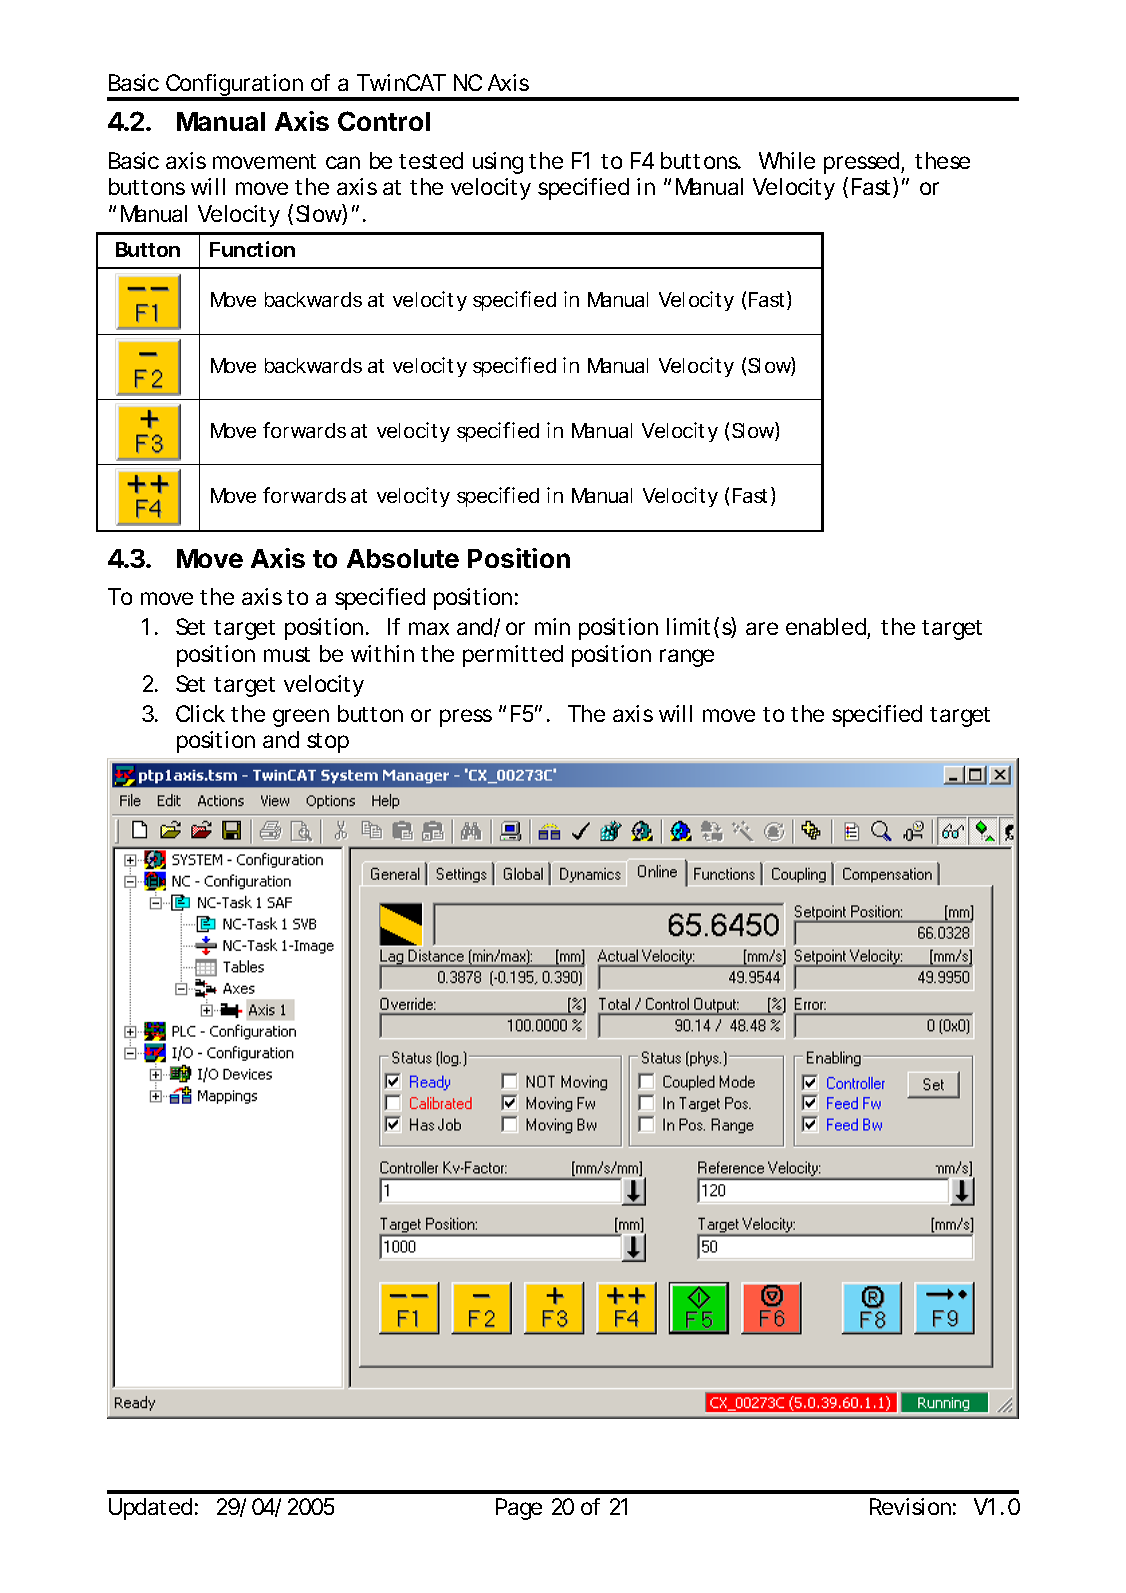 The height and width of the image is (1593, 1126). What do you see at coordinates (687, 658) in the image?
I see `range` at bounding box center [687, 658].
